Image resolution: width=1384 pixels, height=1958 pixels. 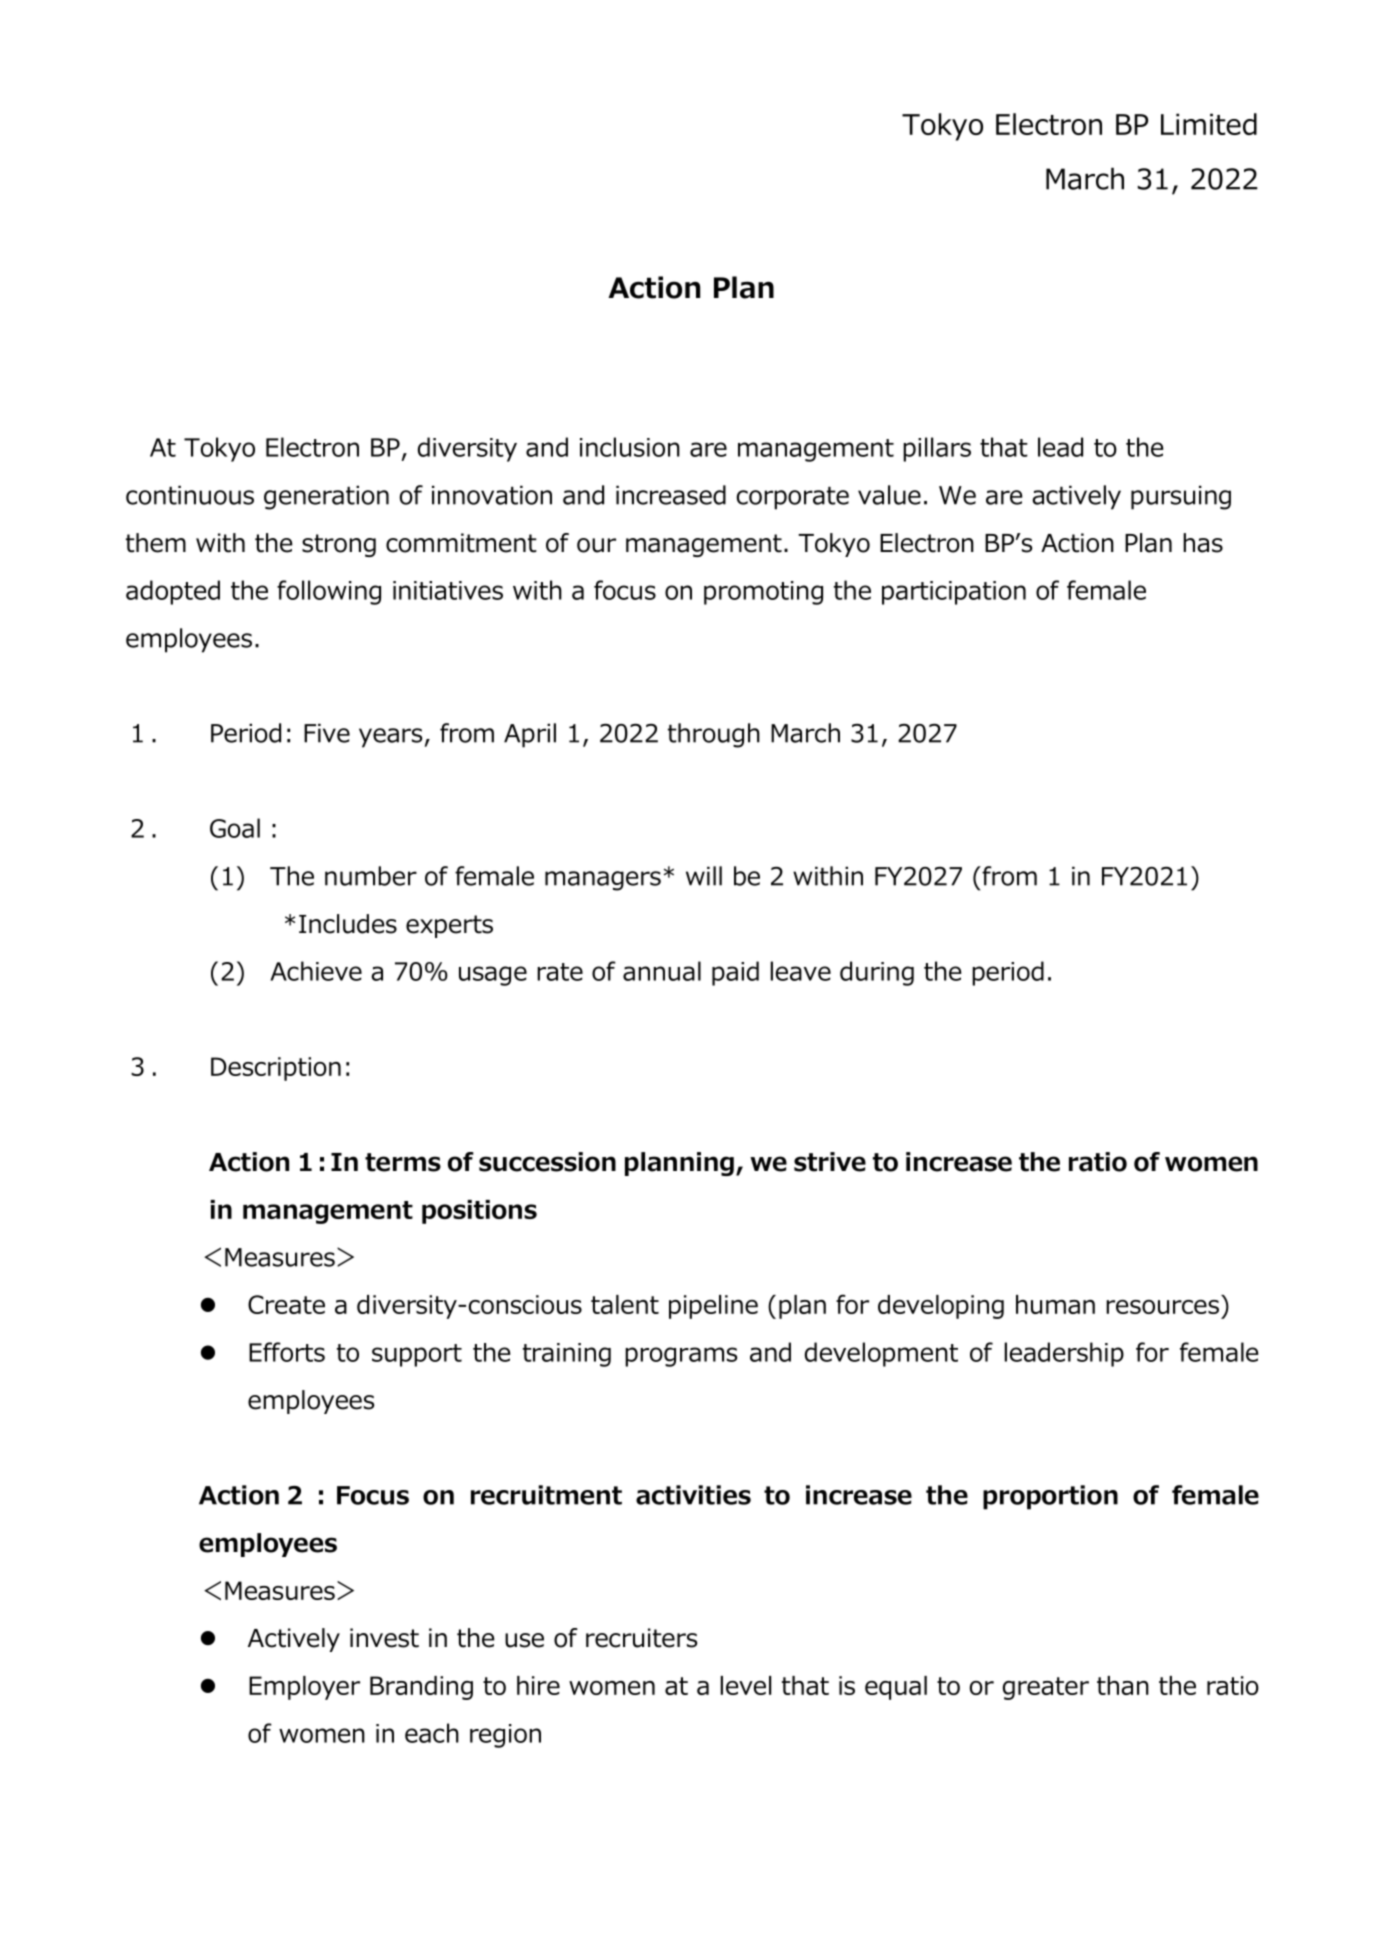 I want to click on annual, so click(x=662, y=971).
